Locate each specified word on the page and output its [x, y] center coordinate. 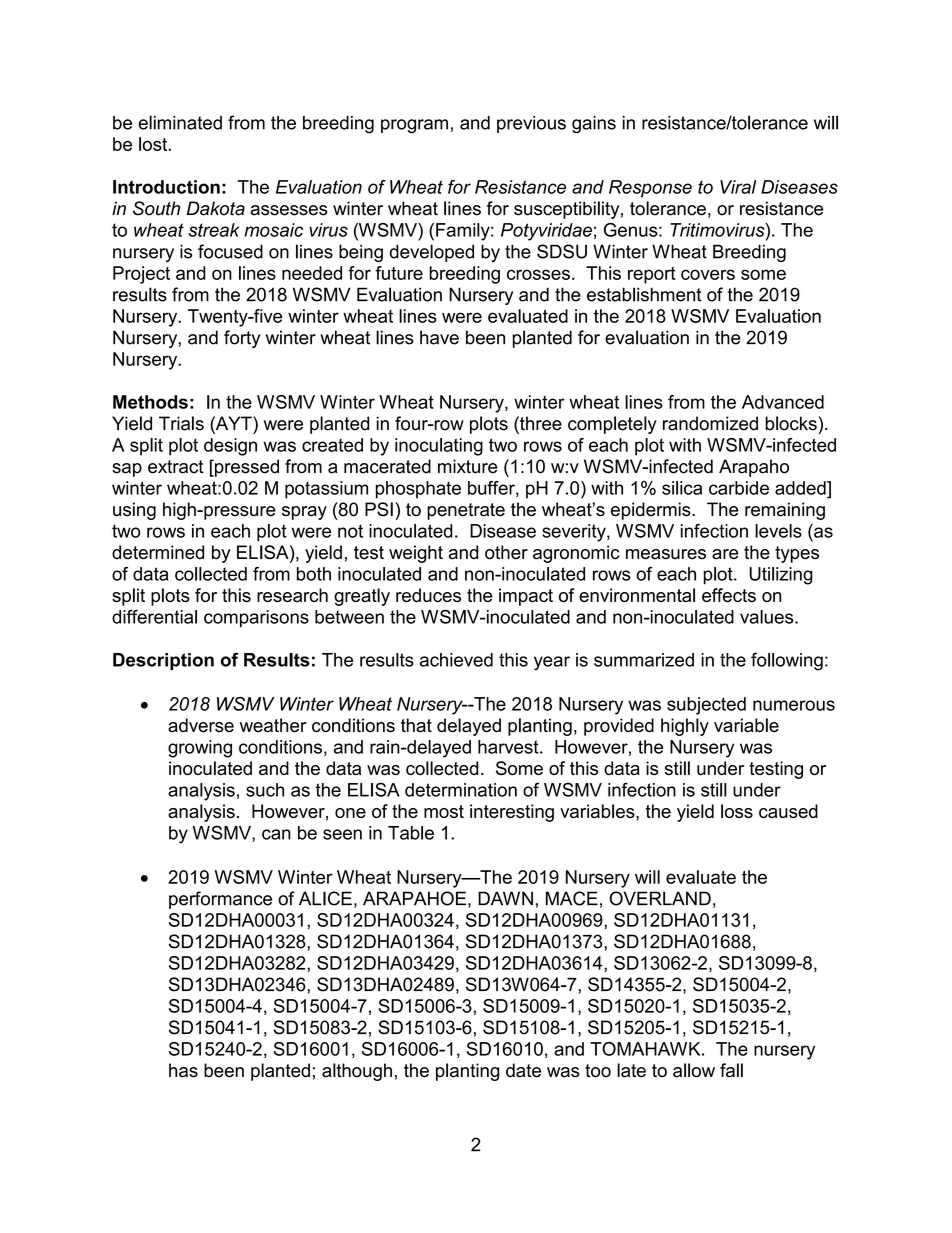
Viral [738, 187]
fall [731, 1070]
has [183, 1070]
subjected [706, 706]
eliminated [180, 122]
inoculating [439, 447]
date [523, 1070]
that [416, 725]
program [414, 126]
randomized [710, 423]
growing [200, 749]
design [230, 447]
